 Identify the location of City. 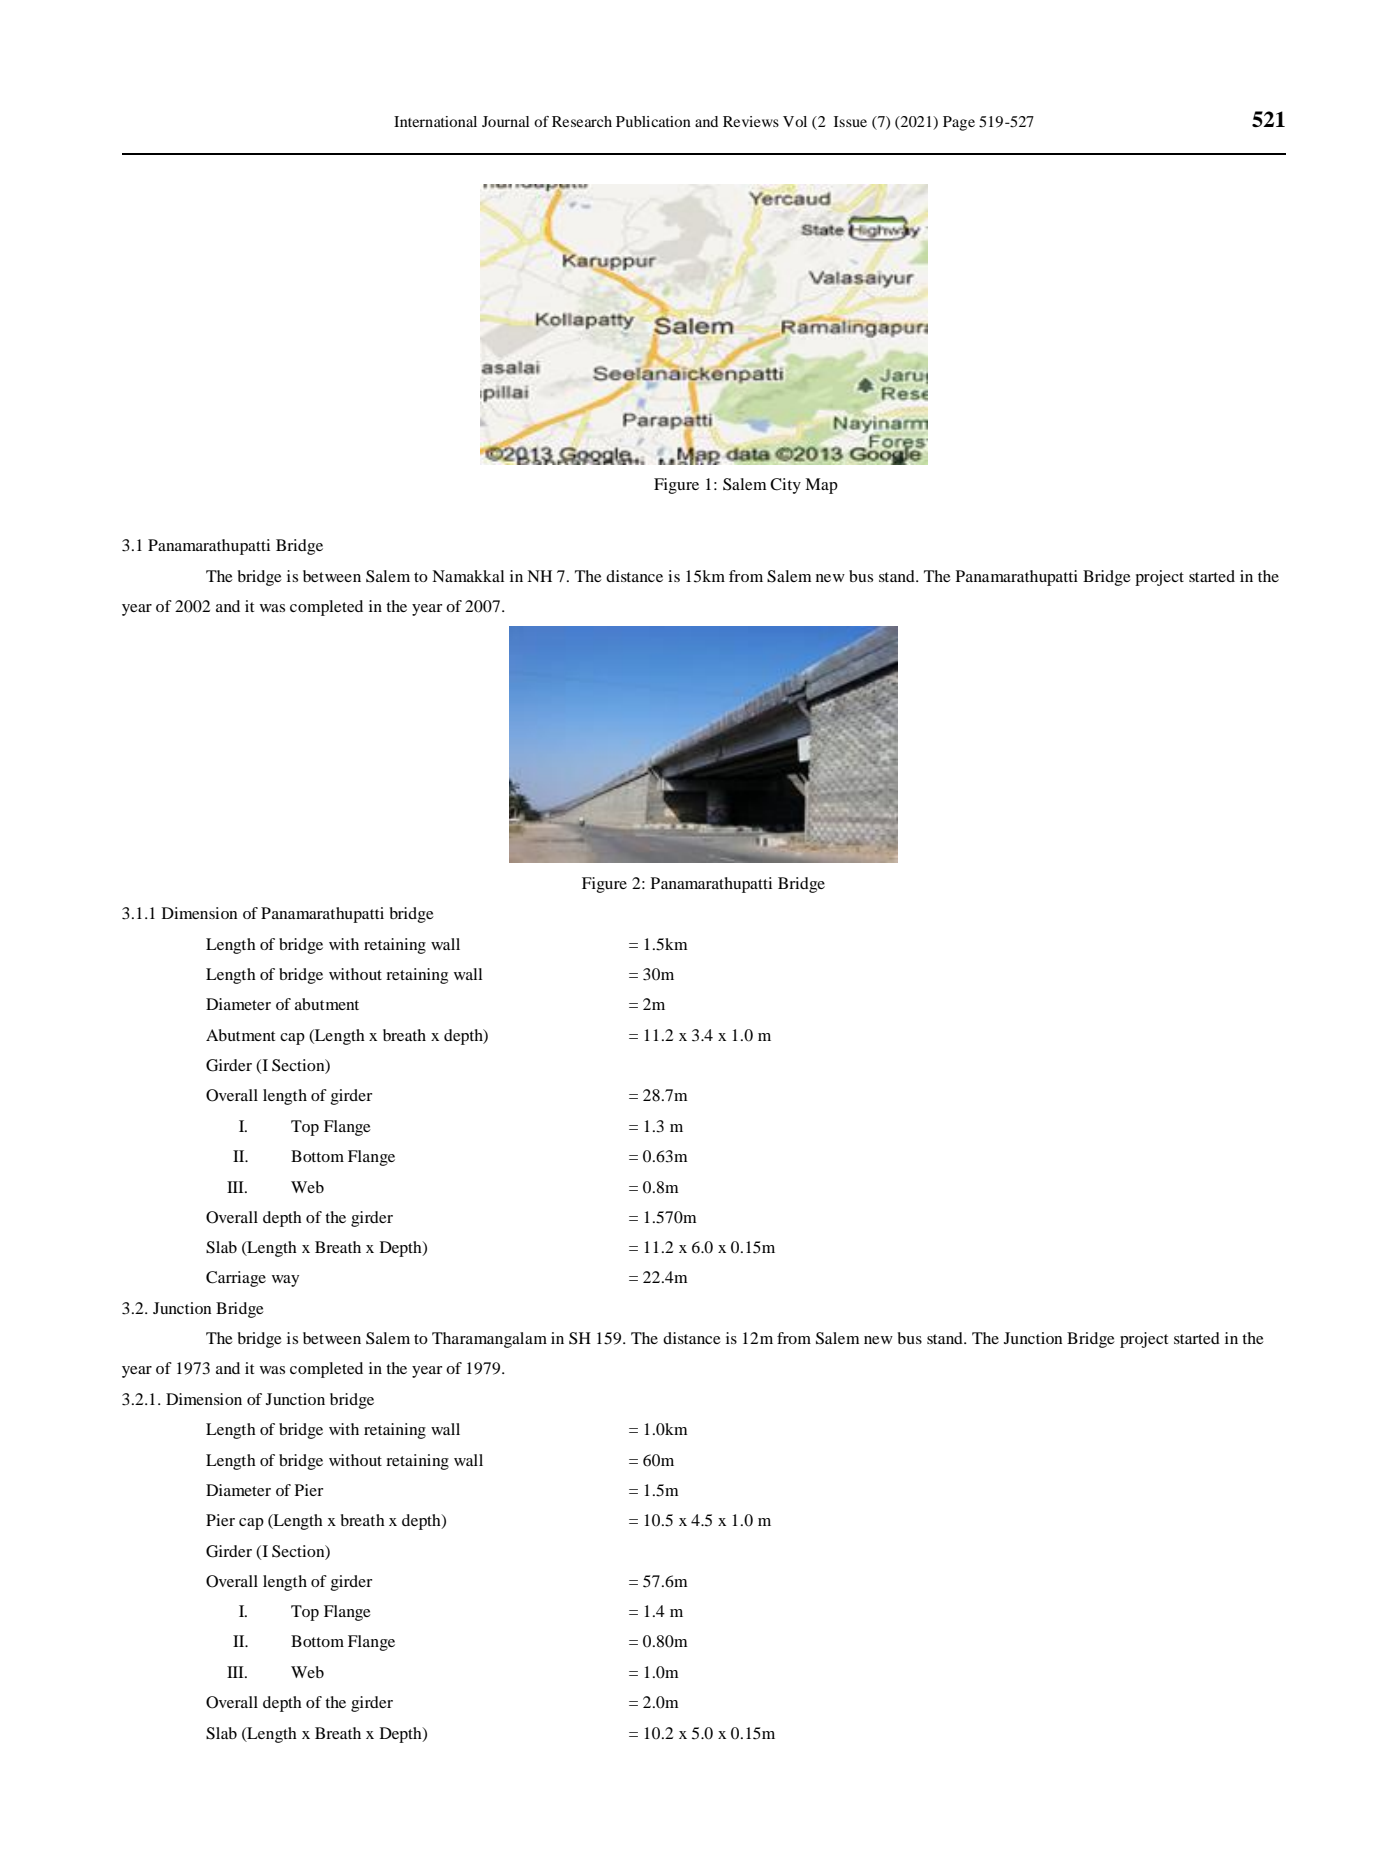
(785, 486).
